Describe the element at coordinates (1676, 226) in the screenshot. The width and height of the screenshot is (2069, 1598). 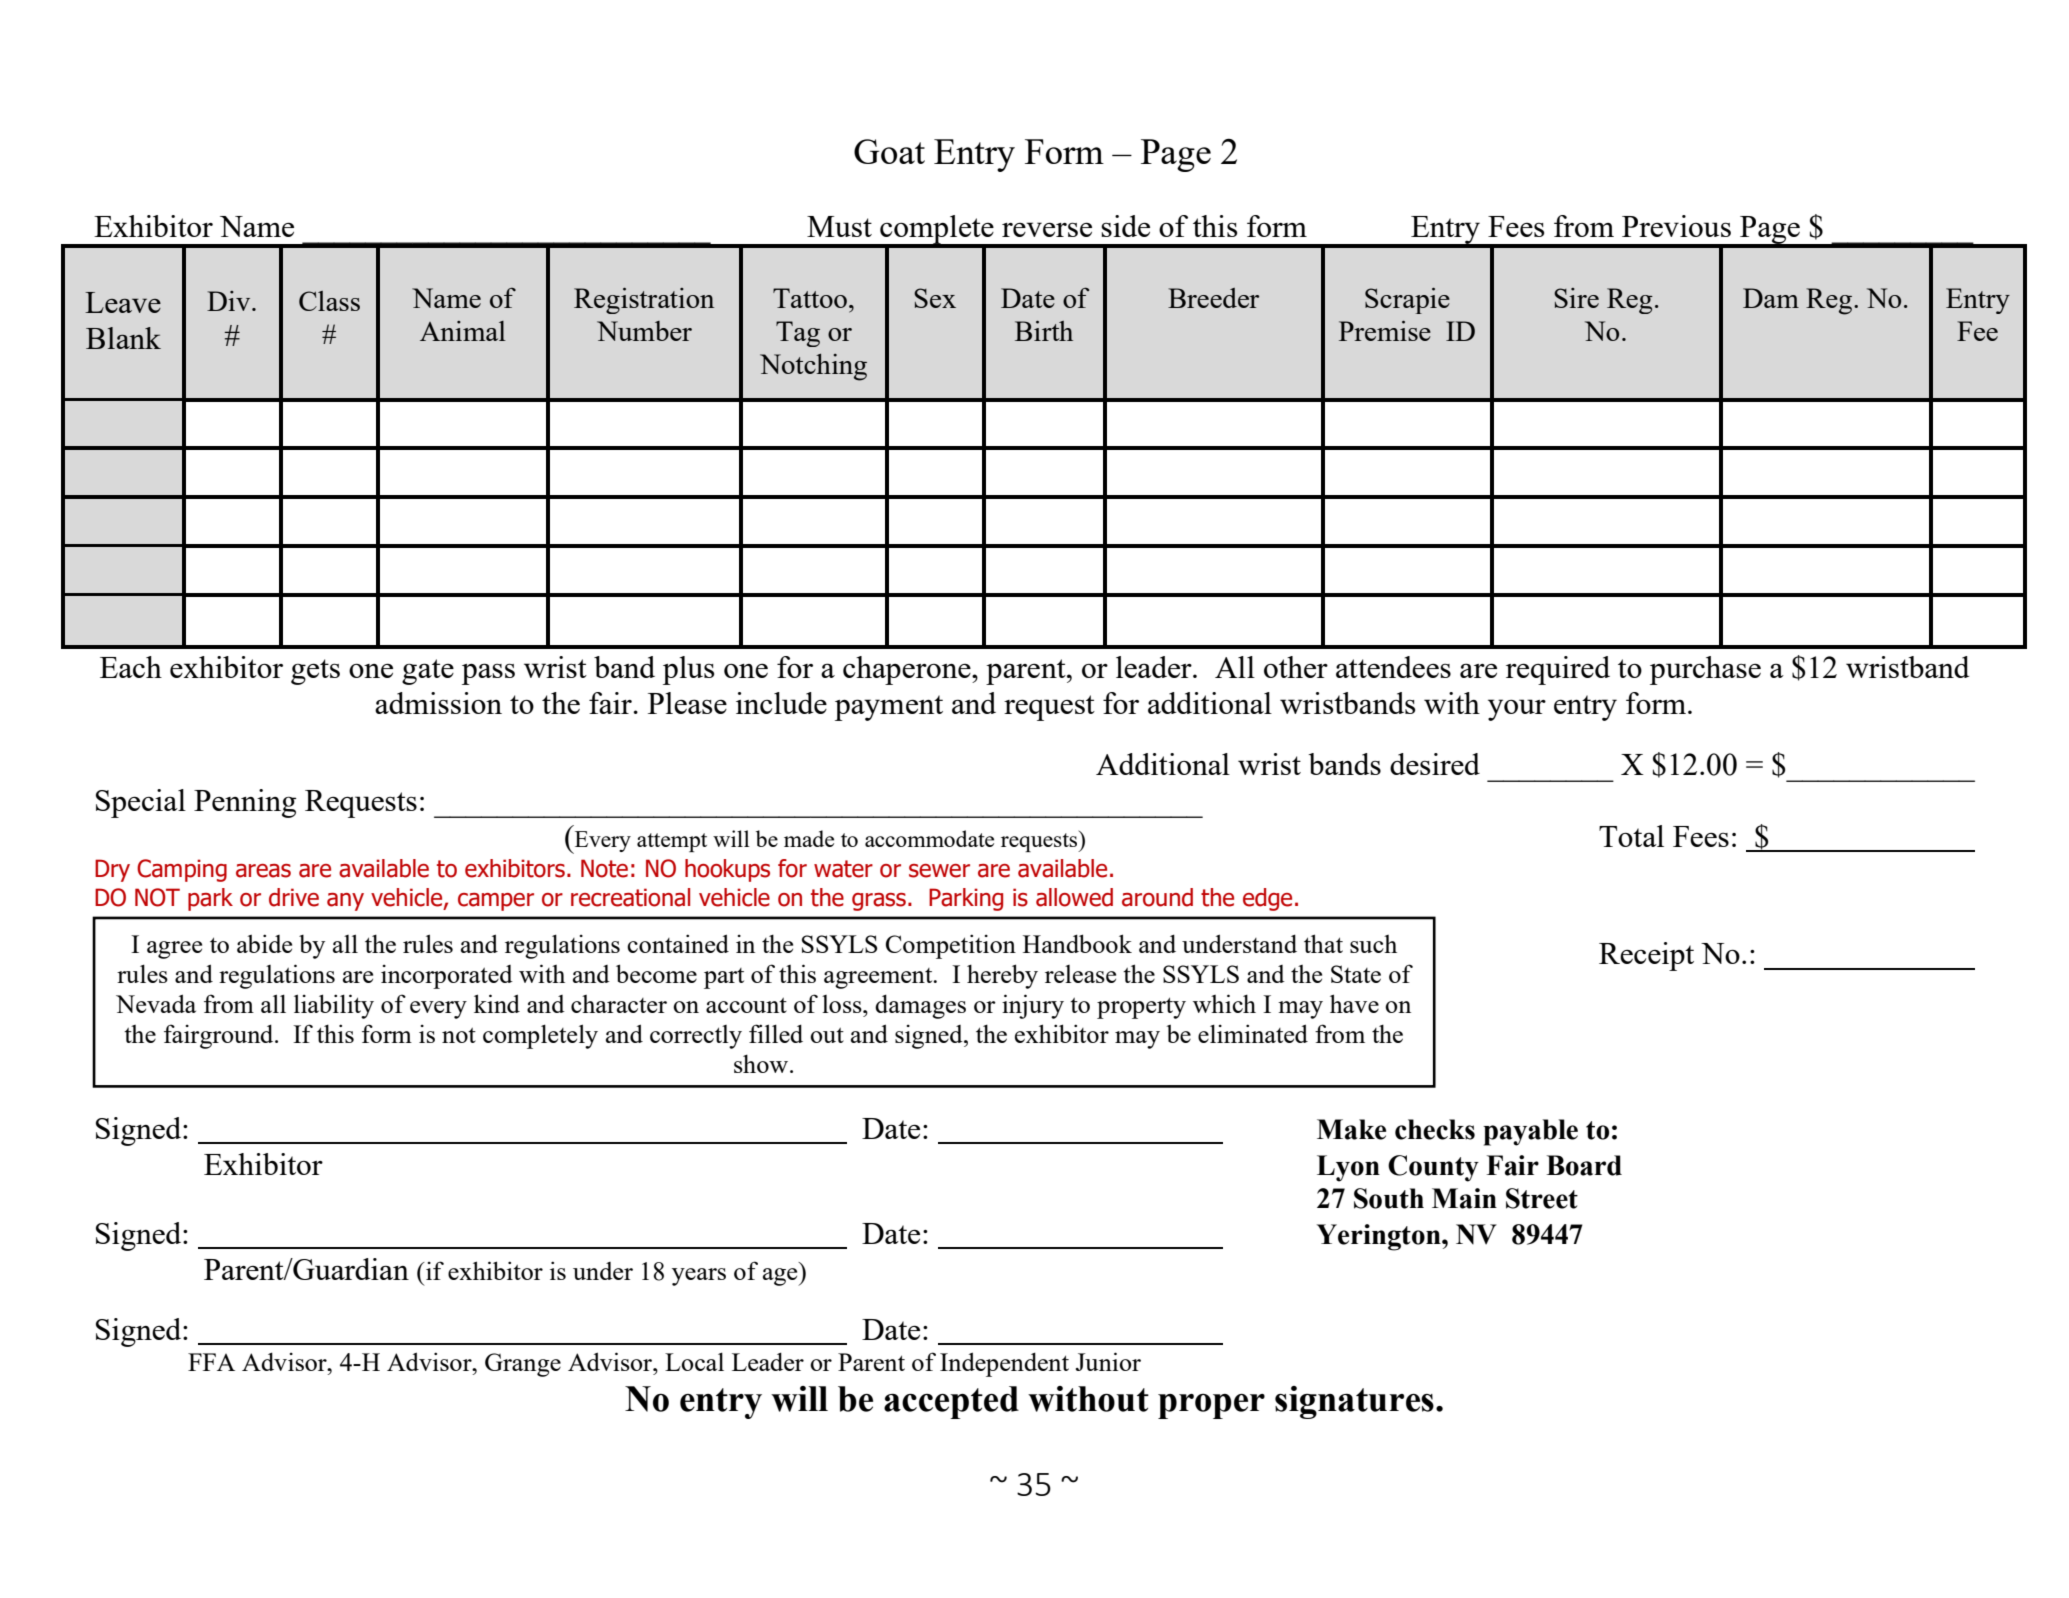
I see `Previous` at that location.
